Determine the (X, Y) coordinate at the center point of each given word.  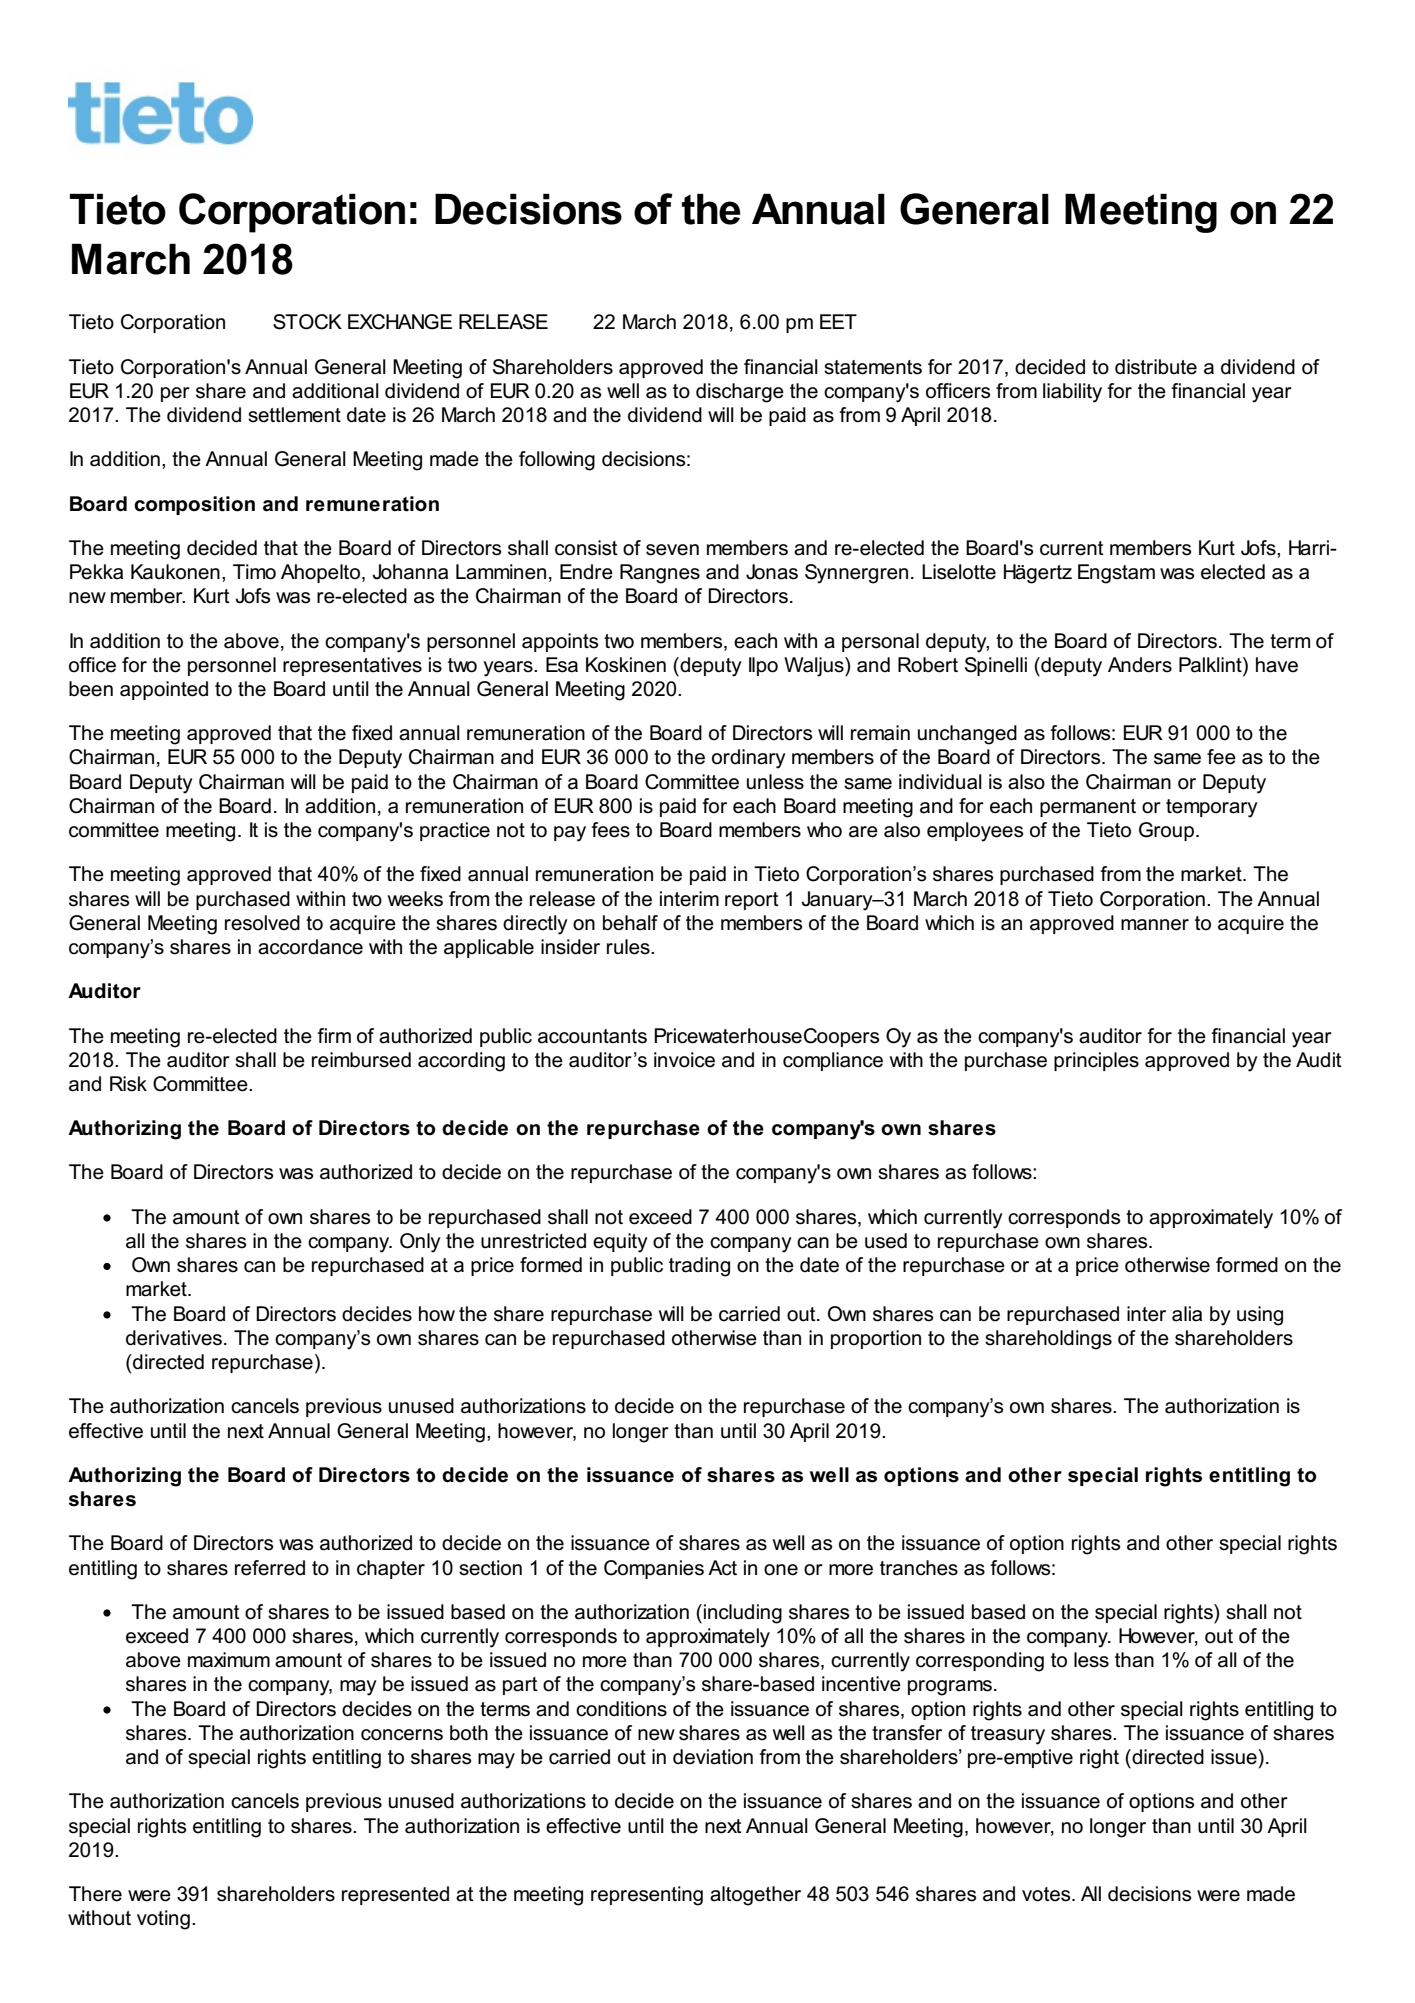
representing (647, 1896)
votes (1047, 1894)
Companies (654, 1569)
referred (270, 1568)
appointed (164, 690)
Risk (128, 1084)
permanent (1088, 808)
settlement (294, 415)
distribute (1156, 367)
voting (163, 1920)
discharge (740, 393)
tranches (919, 1568)
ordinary (749, 759)
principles (1096, 1061)
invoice (684, 1060)
